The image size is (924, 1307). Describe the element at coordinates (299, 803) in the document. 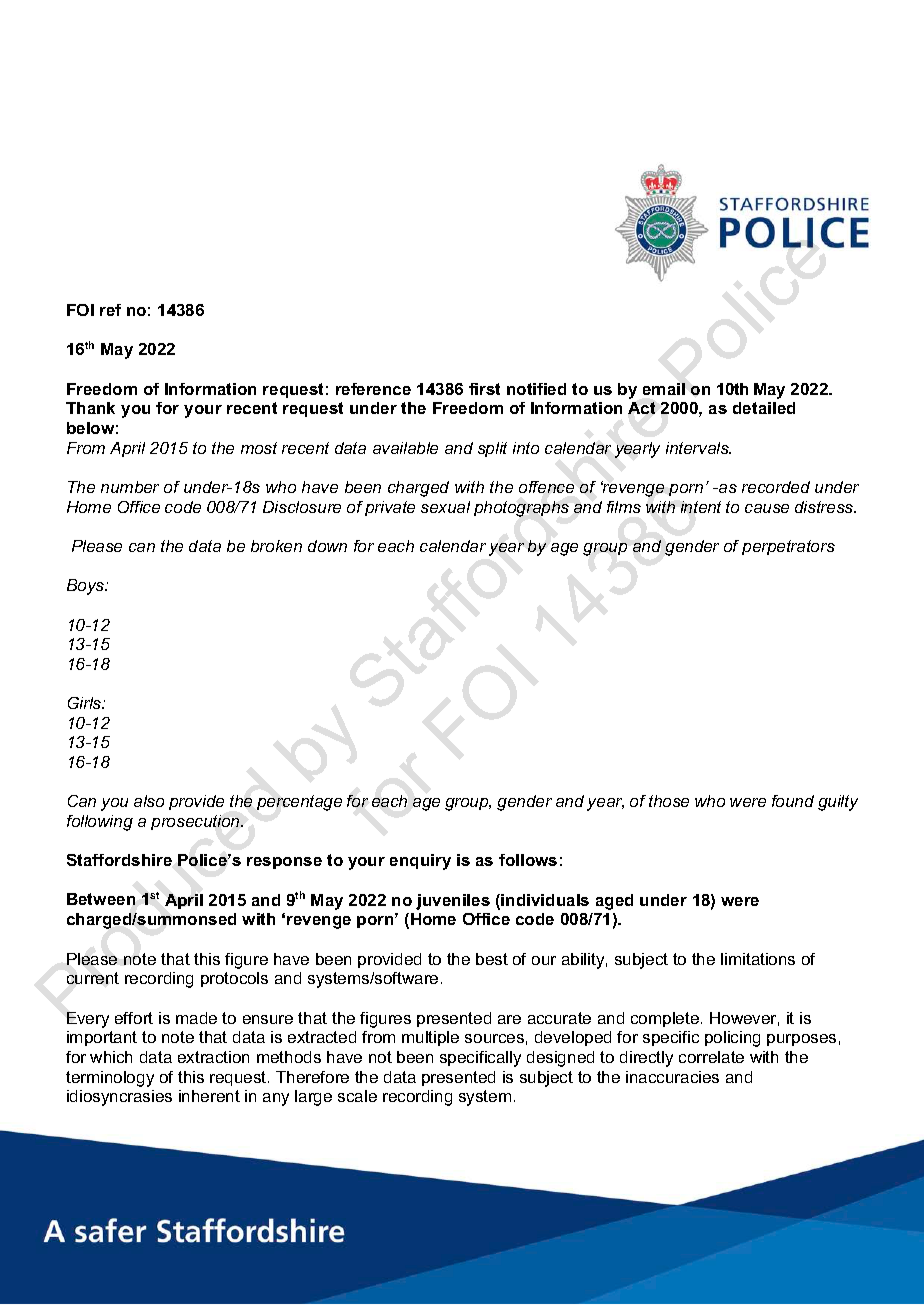

I see `percentage` at that location.
